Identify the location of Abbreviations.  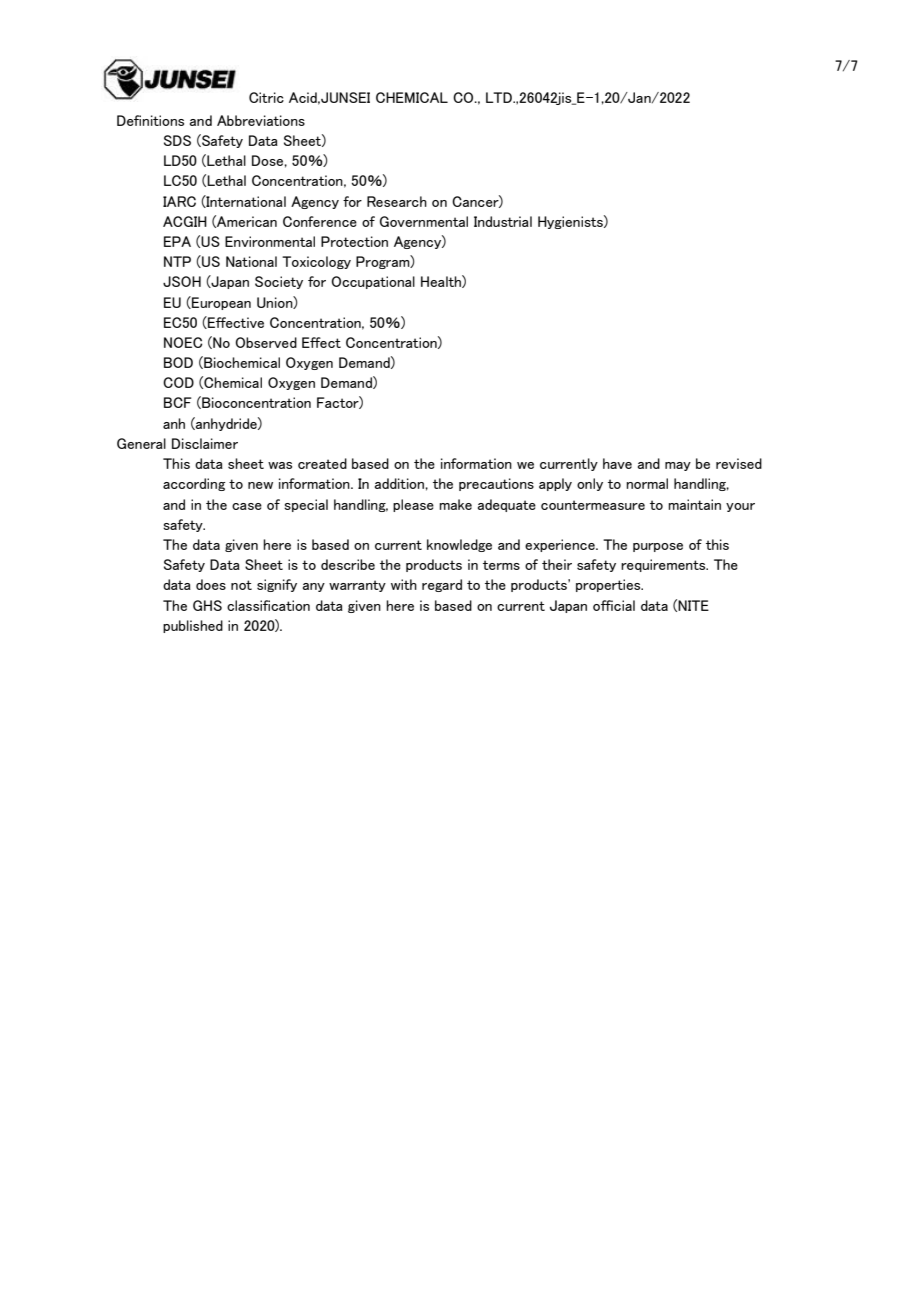
(261, 120).
